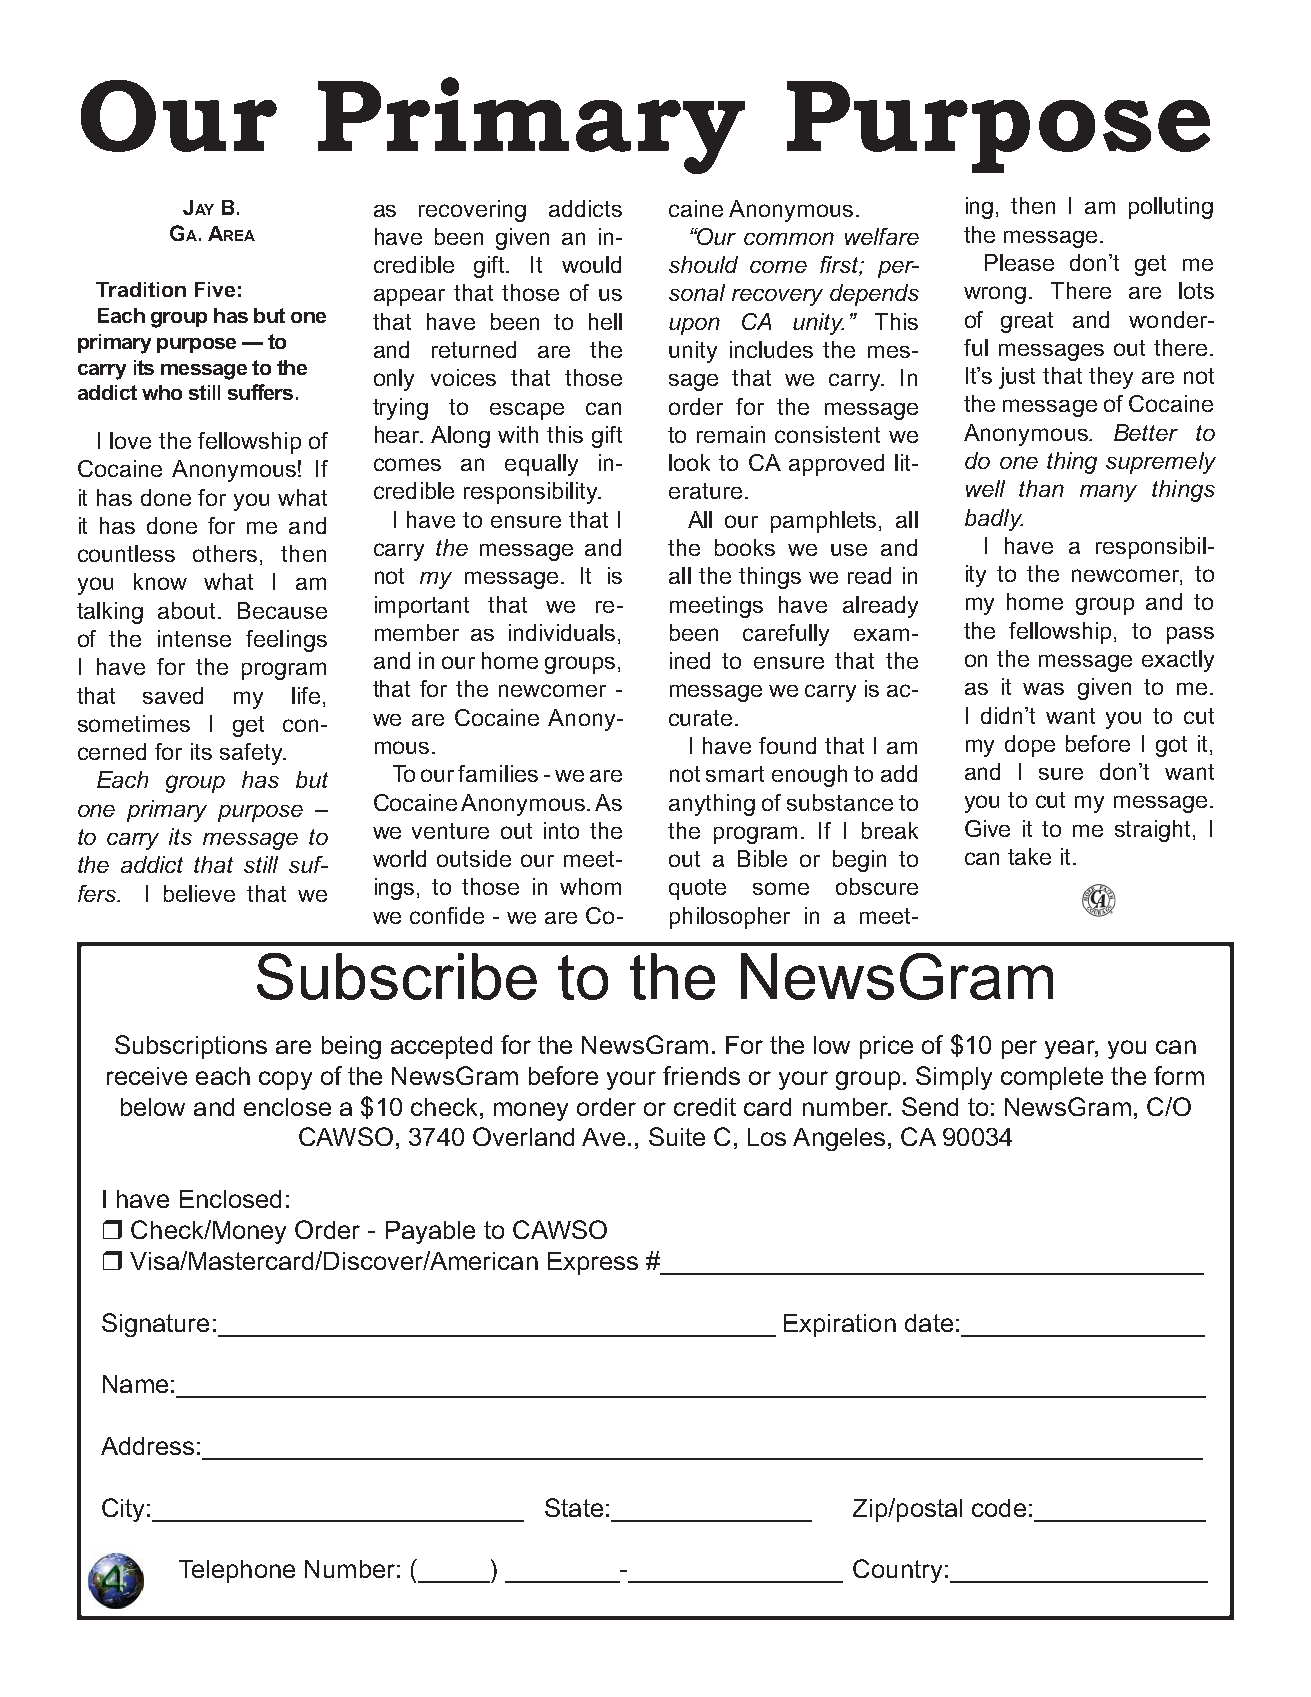 The image size is (1311, 1697). What do you see at coordinates (562, 632) in the screenshot?
I see `individuals` at bounding box center [562, 632].
